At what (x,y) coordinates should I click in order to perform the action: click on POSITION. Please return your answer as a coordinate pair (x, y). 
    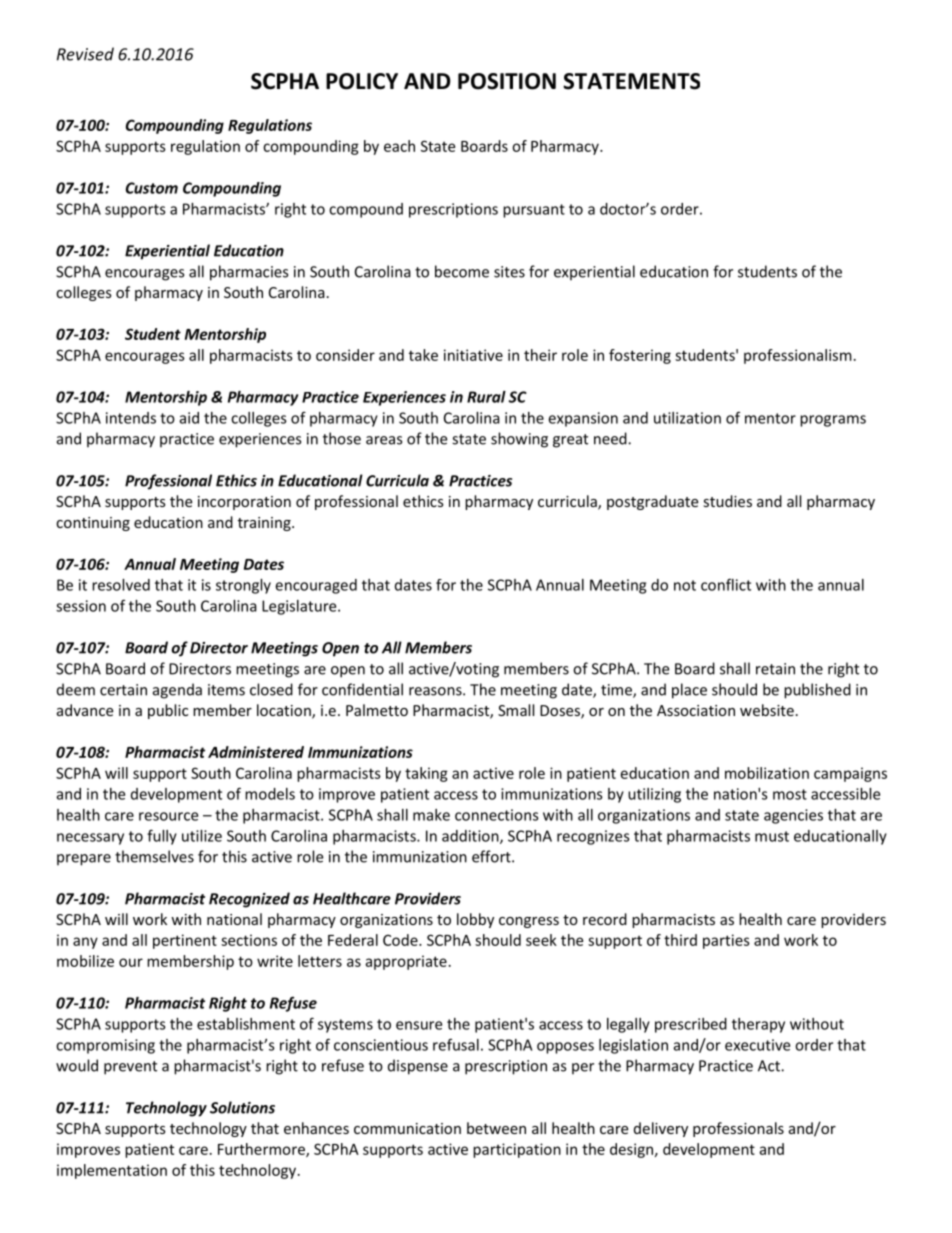
    Looking at the image, I should click on (507, 81).
